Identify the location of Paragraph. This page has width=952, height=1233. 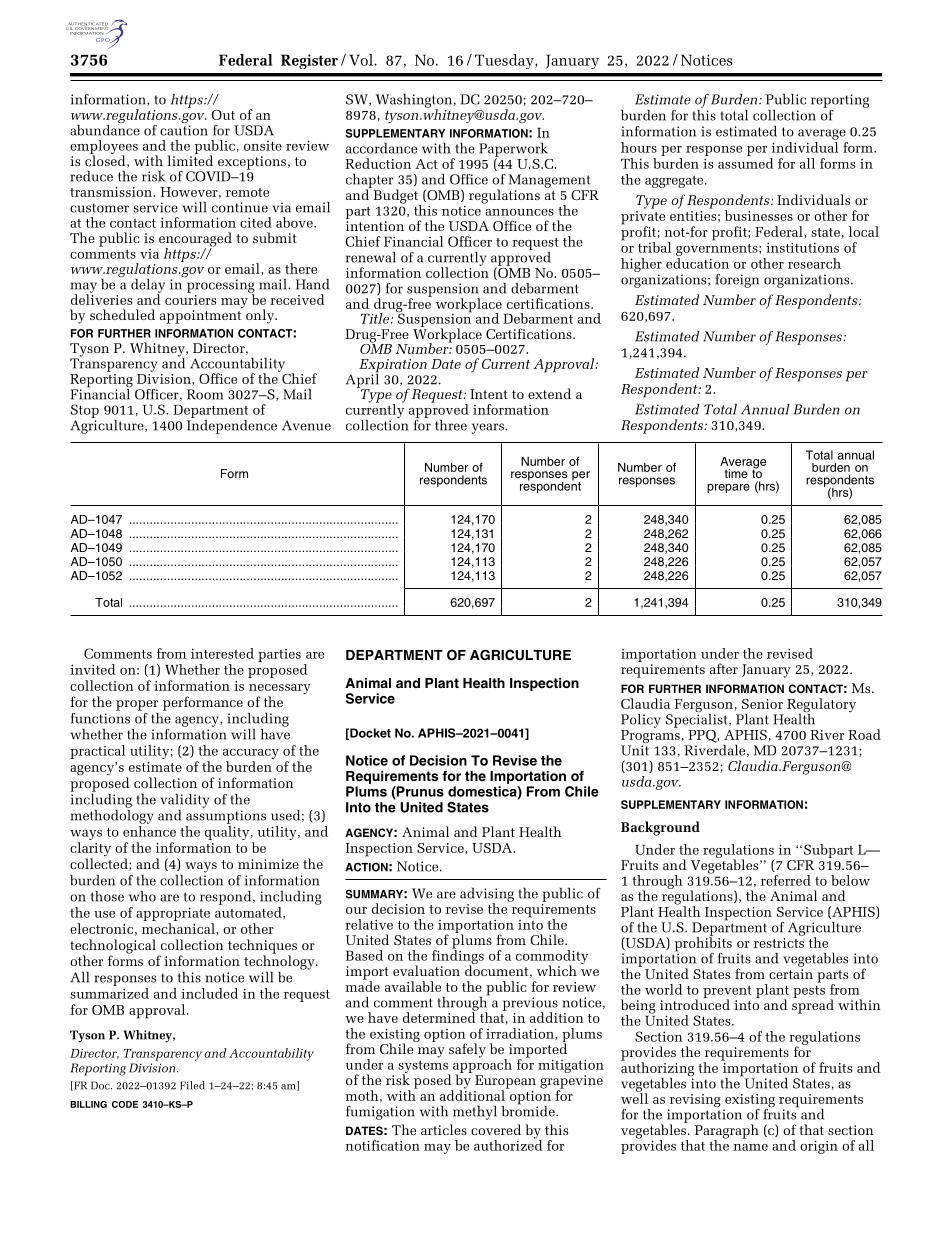
(727, 1132).
